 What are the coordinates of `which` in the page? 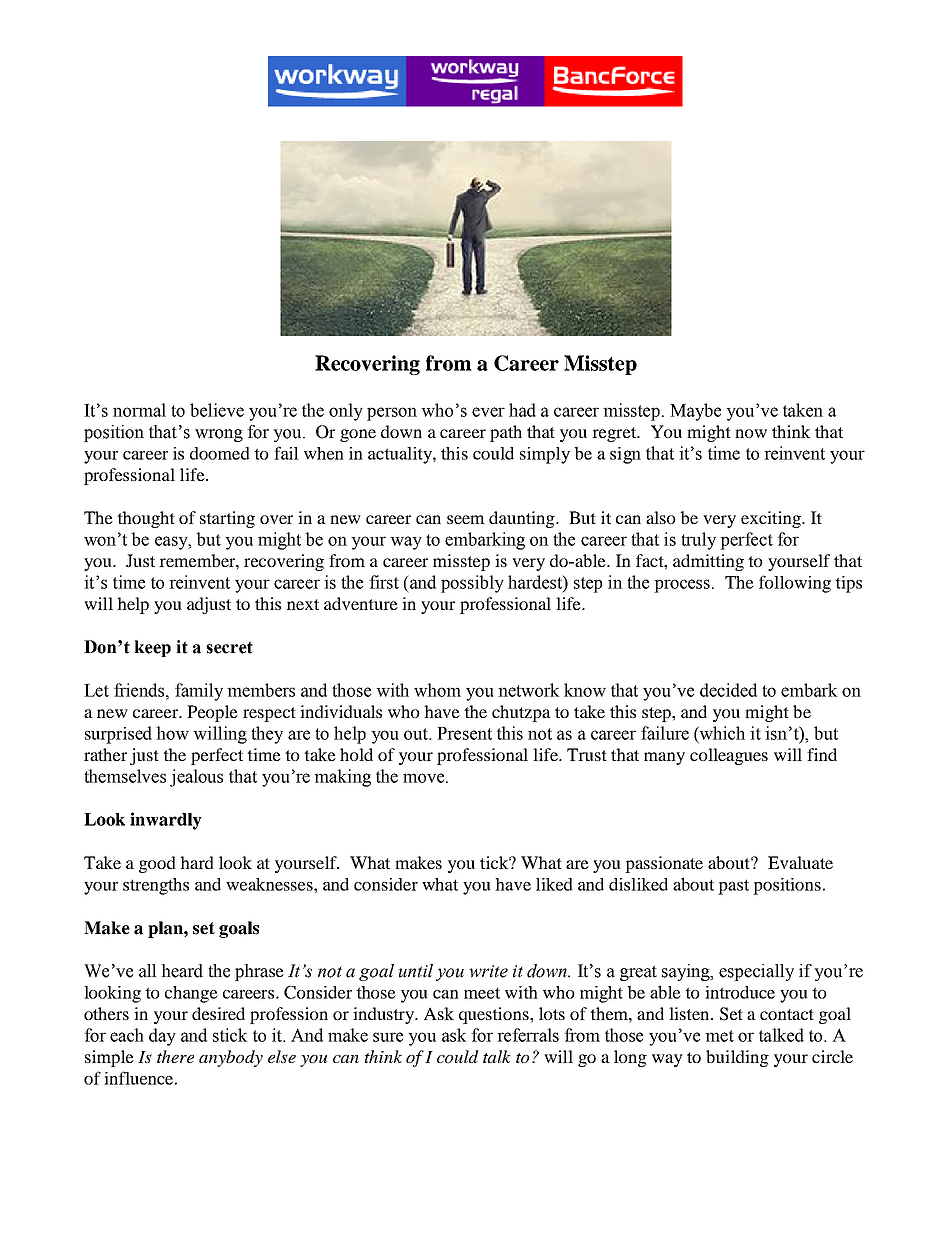 It's located at (721, 733).
